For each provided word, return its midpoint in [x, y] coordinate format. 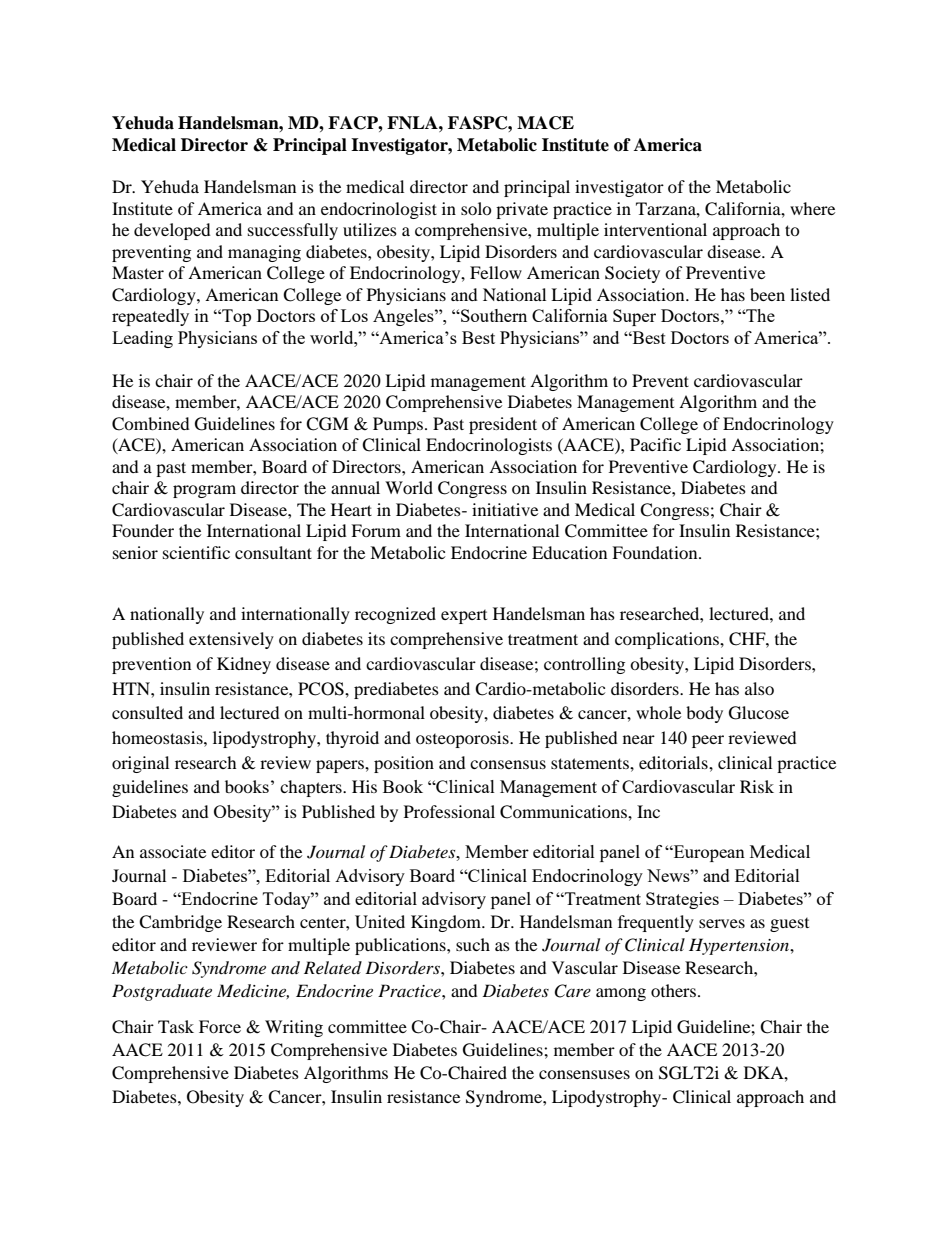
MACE [545, 123]
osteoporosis [463, 739]
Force [220, 1026]
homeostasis [158, 737]
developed [172, 231]
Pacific [655, 444]
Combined [151, 424]
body [704, 714]
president [503, 425]
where [812, 208]
